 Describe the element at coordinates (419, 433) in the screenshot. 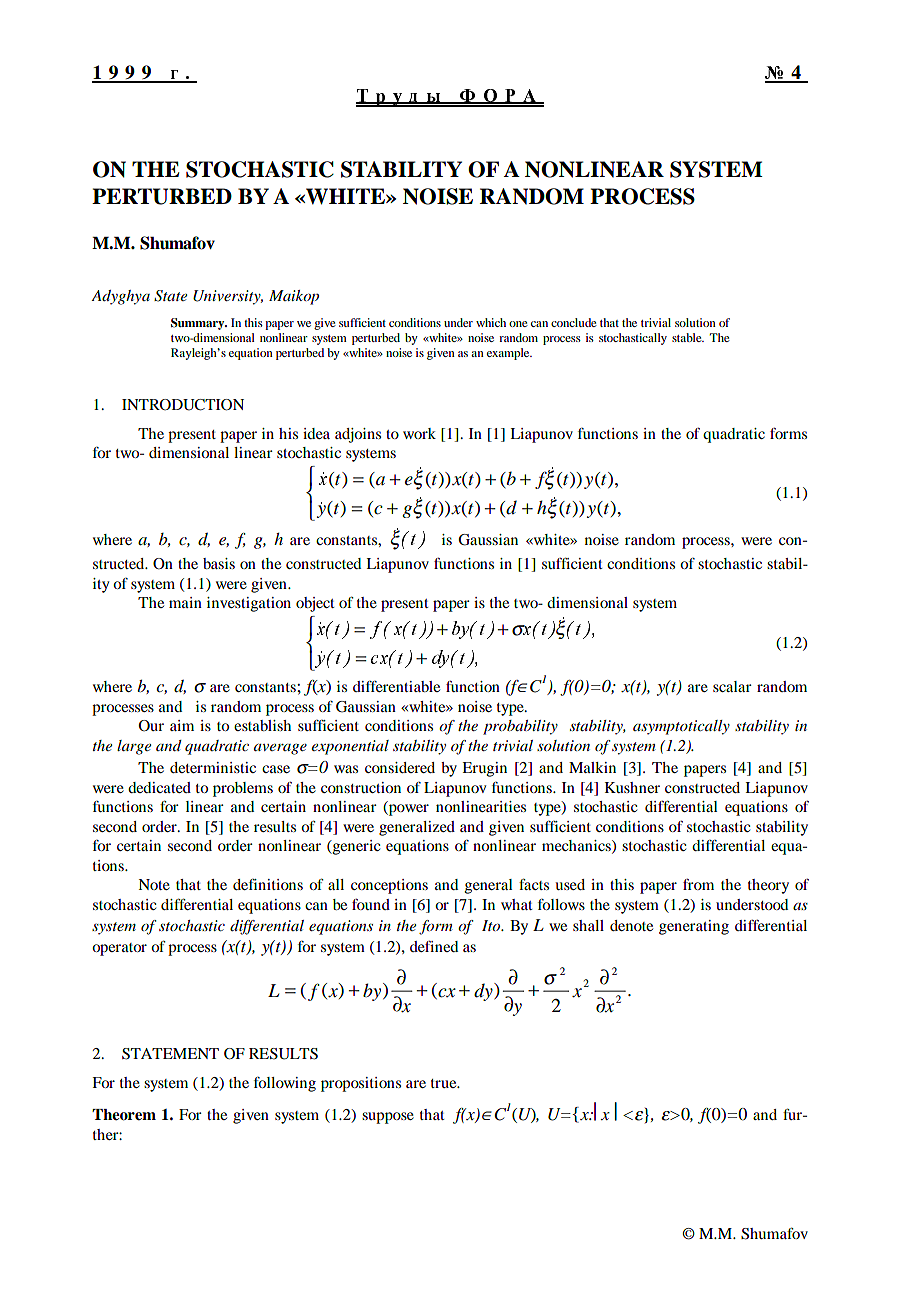

I see `work` at that location.
